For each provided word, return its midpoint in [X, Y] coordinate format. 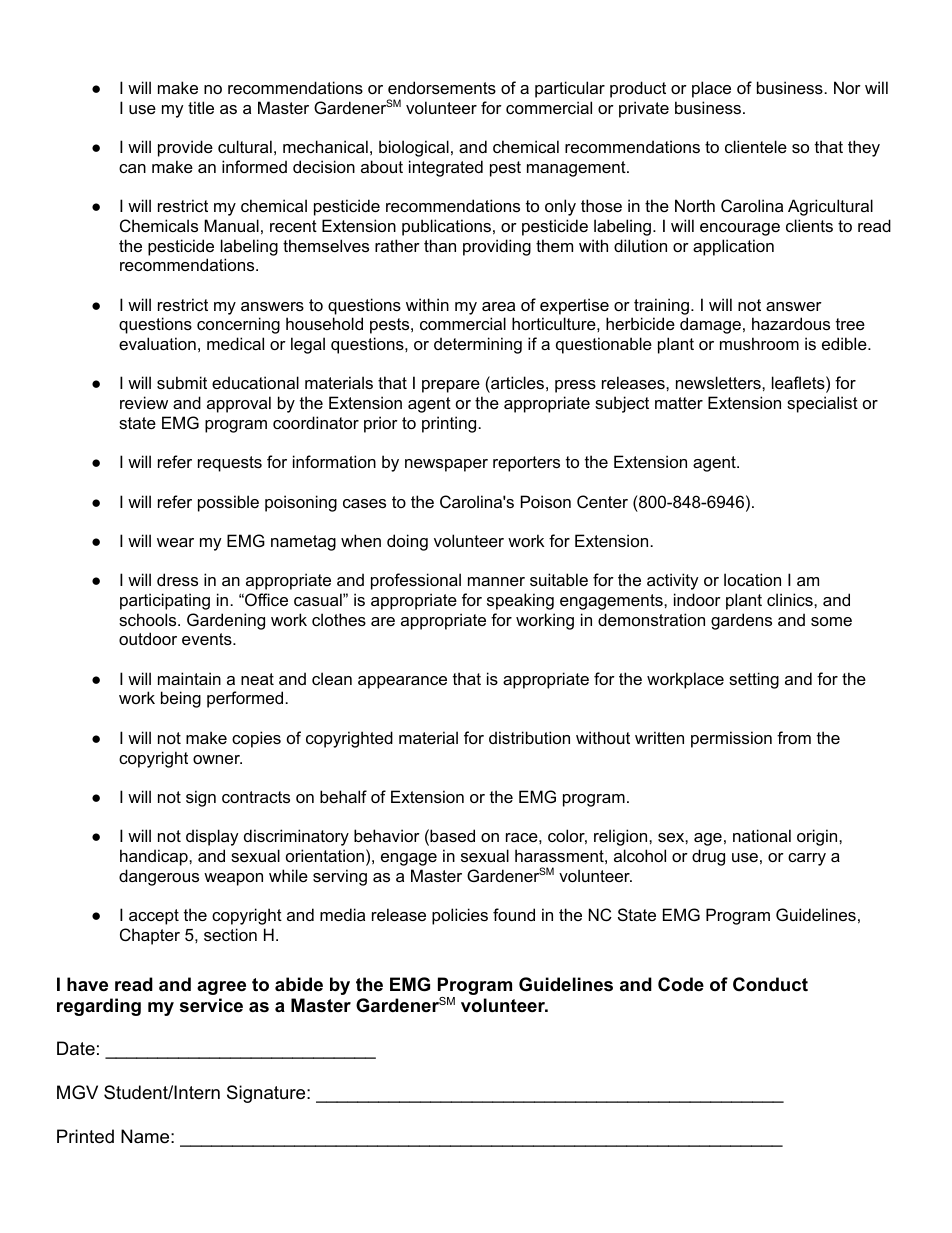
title [201, 107]
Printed [85, 1136]
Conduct [770, 984]
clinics [791, 599]
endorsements [442, 87]
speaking [520, 601]
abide [299, 984]
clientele [756, 146]
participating [165, 601]
